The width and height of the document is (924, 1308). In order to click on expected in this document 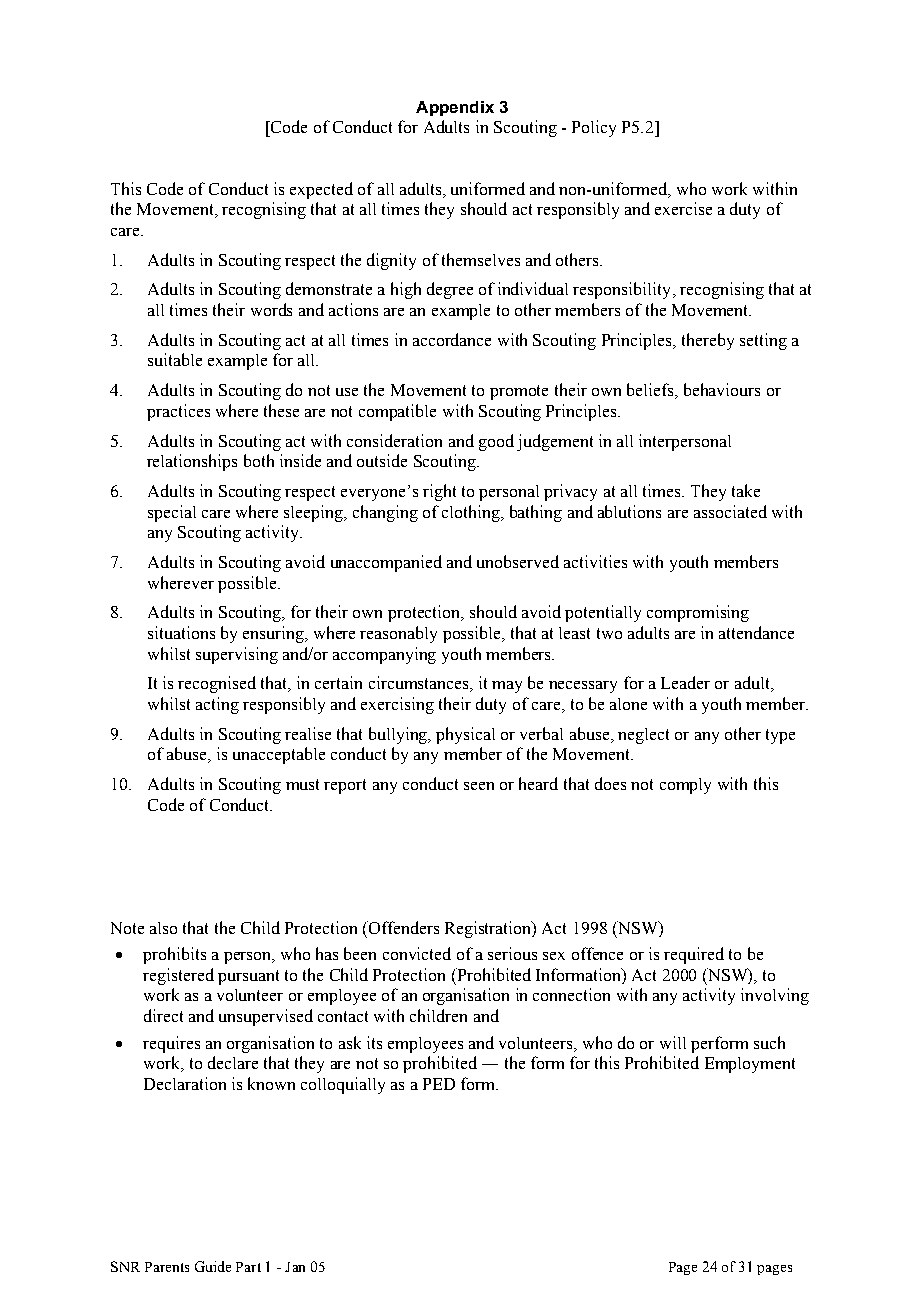, I will do `click(321, 190)`.
